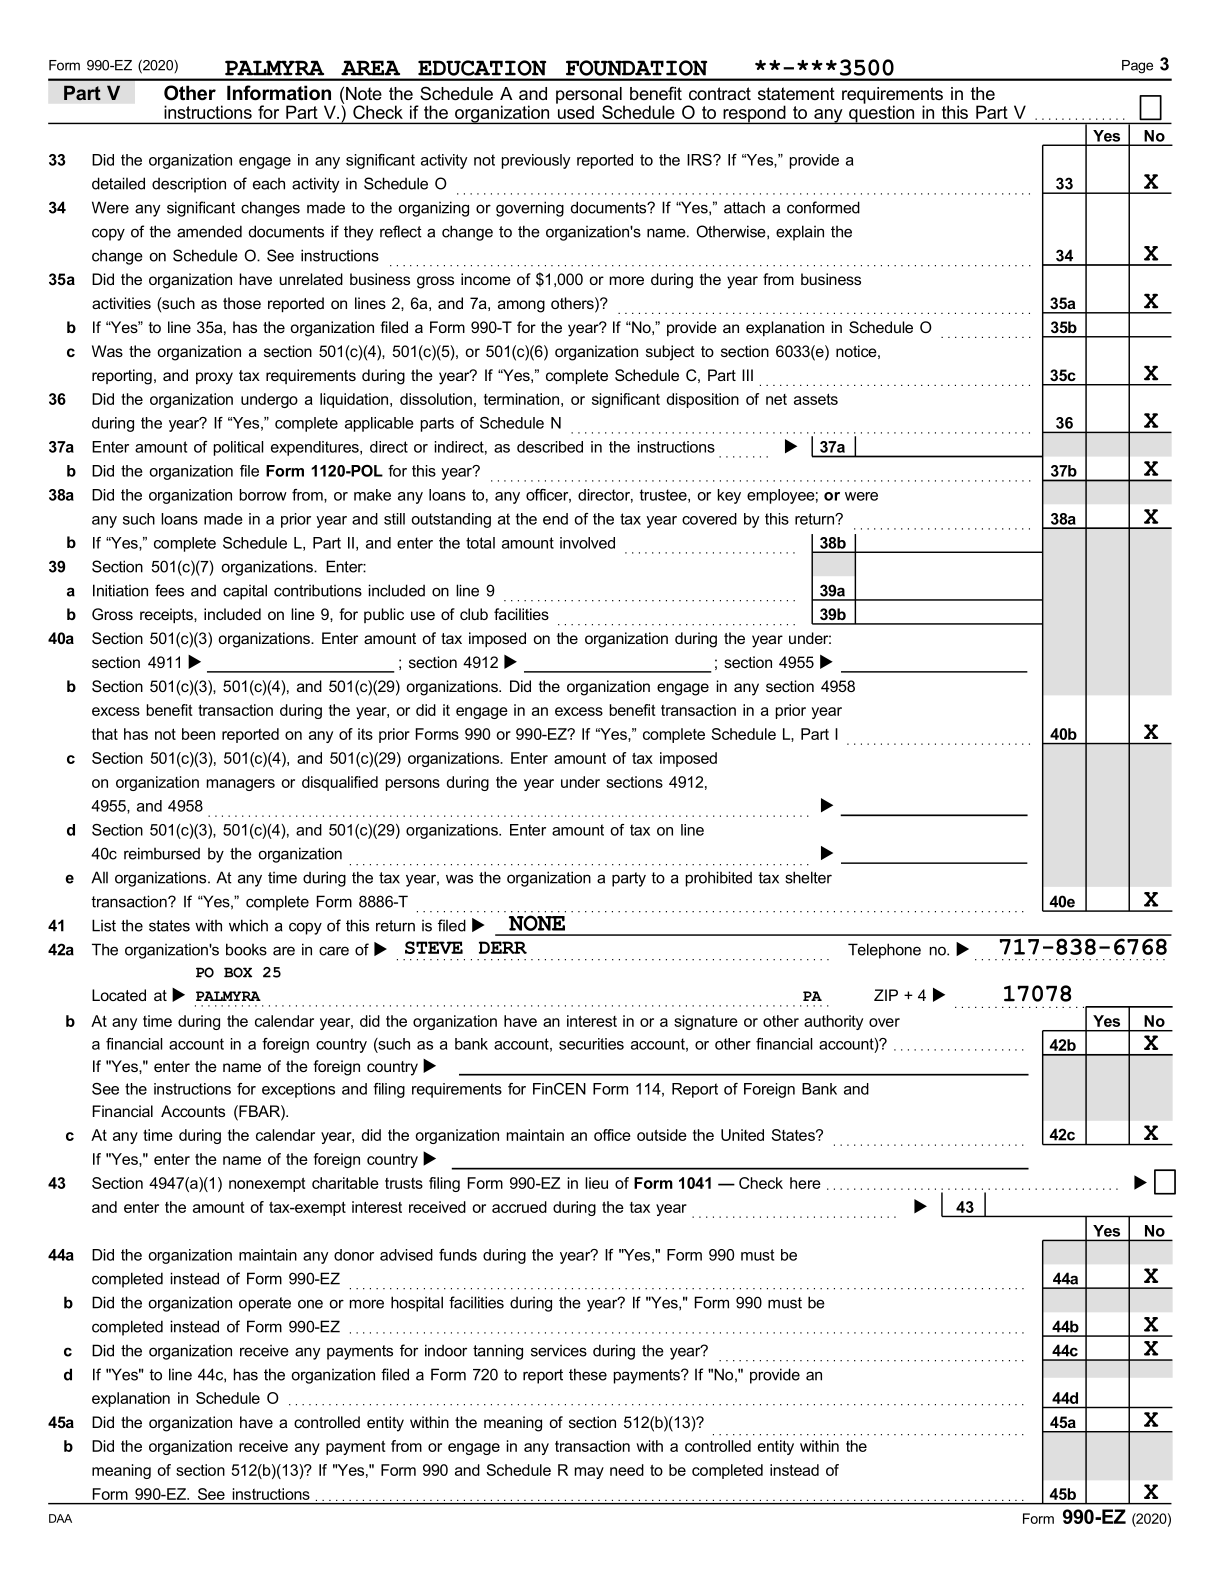 This screenshot has width=1223, height=1582. I want to click on DAA, so click(60, 1518).
